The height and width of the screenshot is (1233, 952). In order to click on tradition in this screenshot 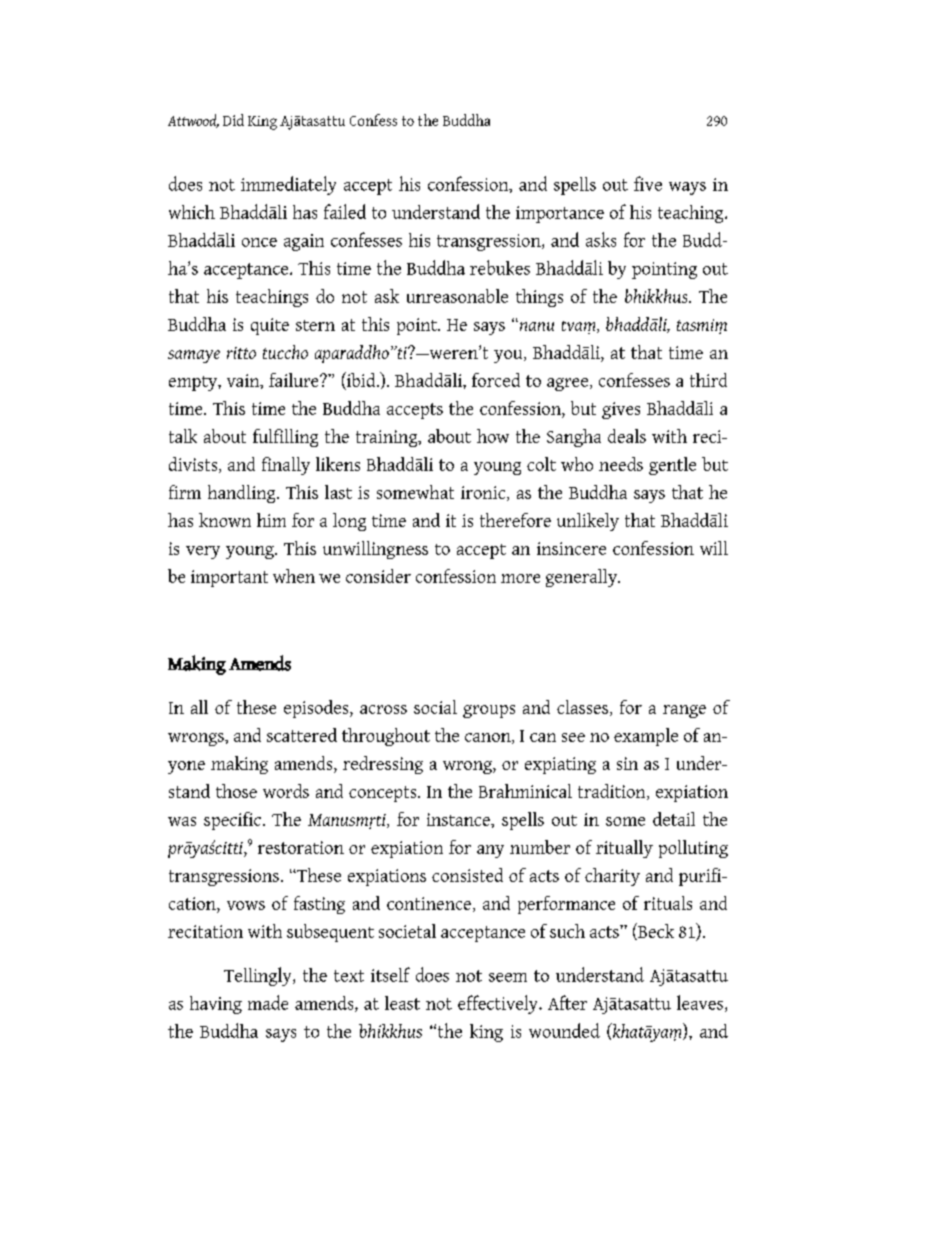, I will do `click(613, 792)`.
